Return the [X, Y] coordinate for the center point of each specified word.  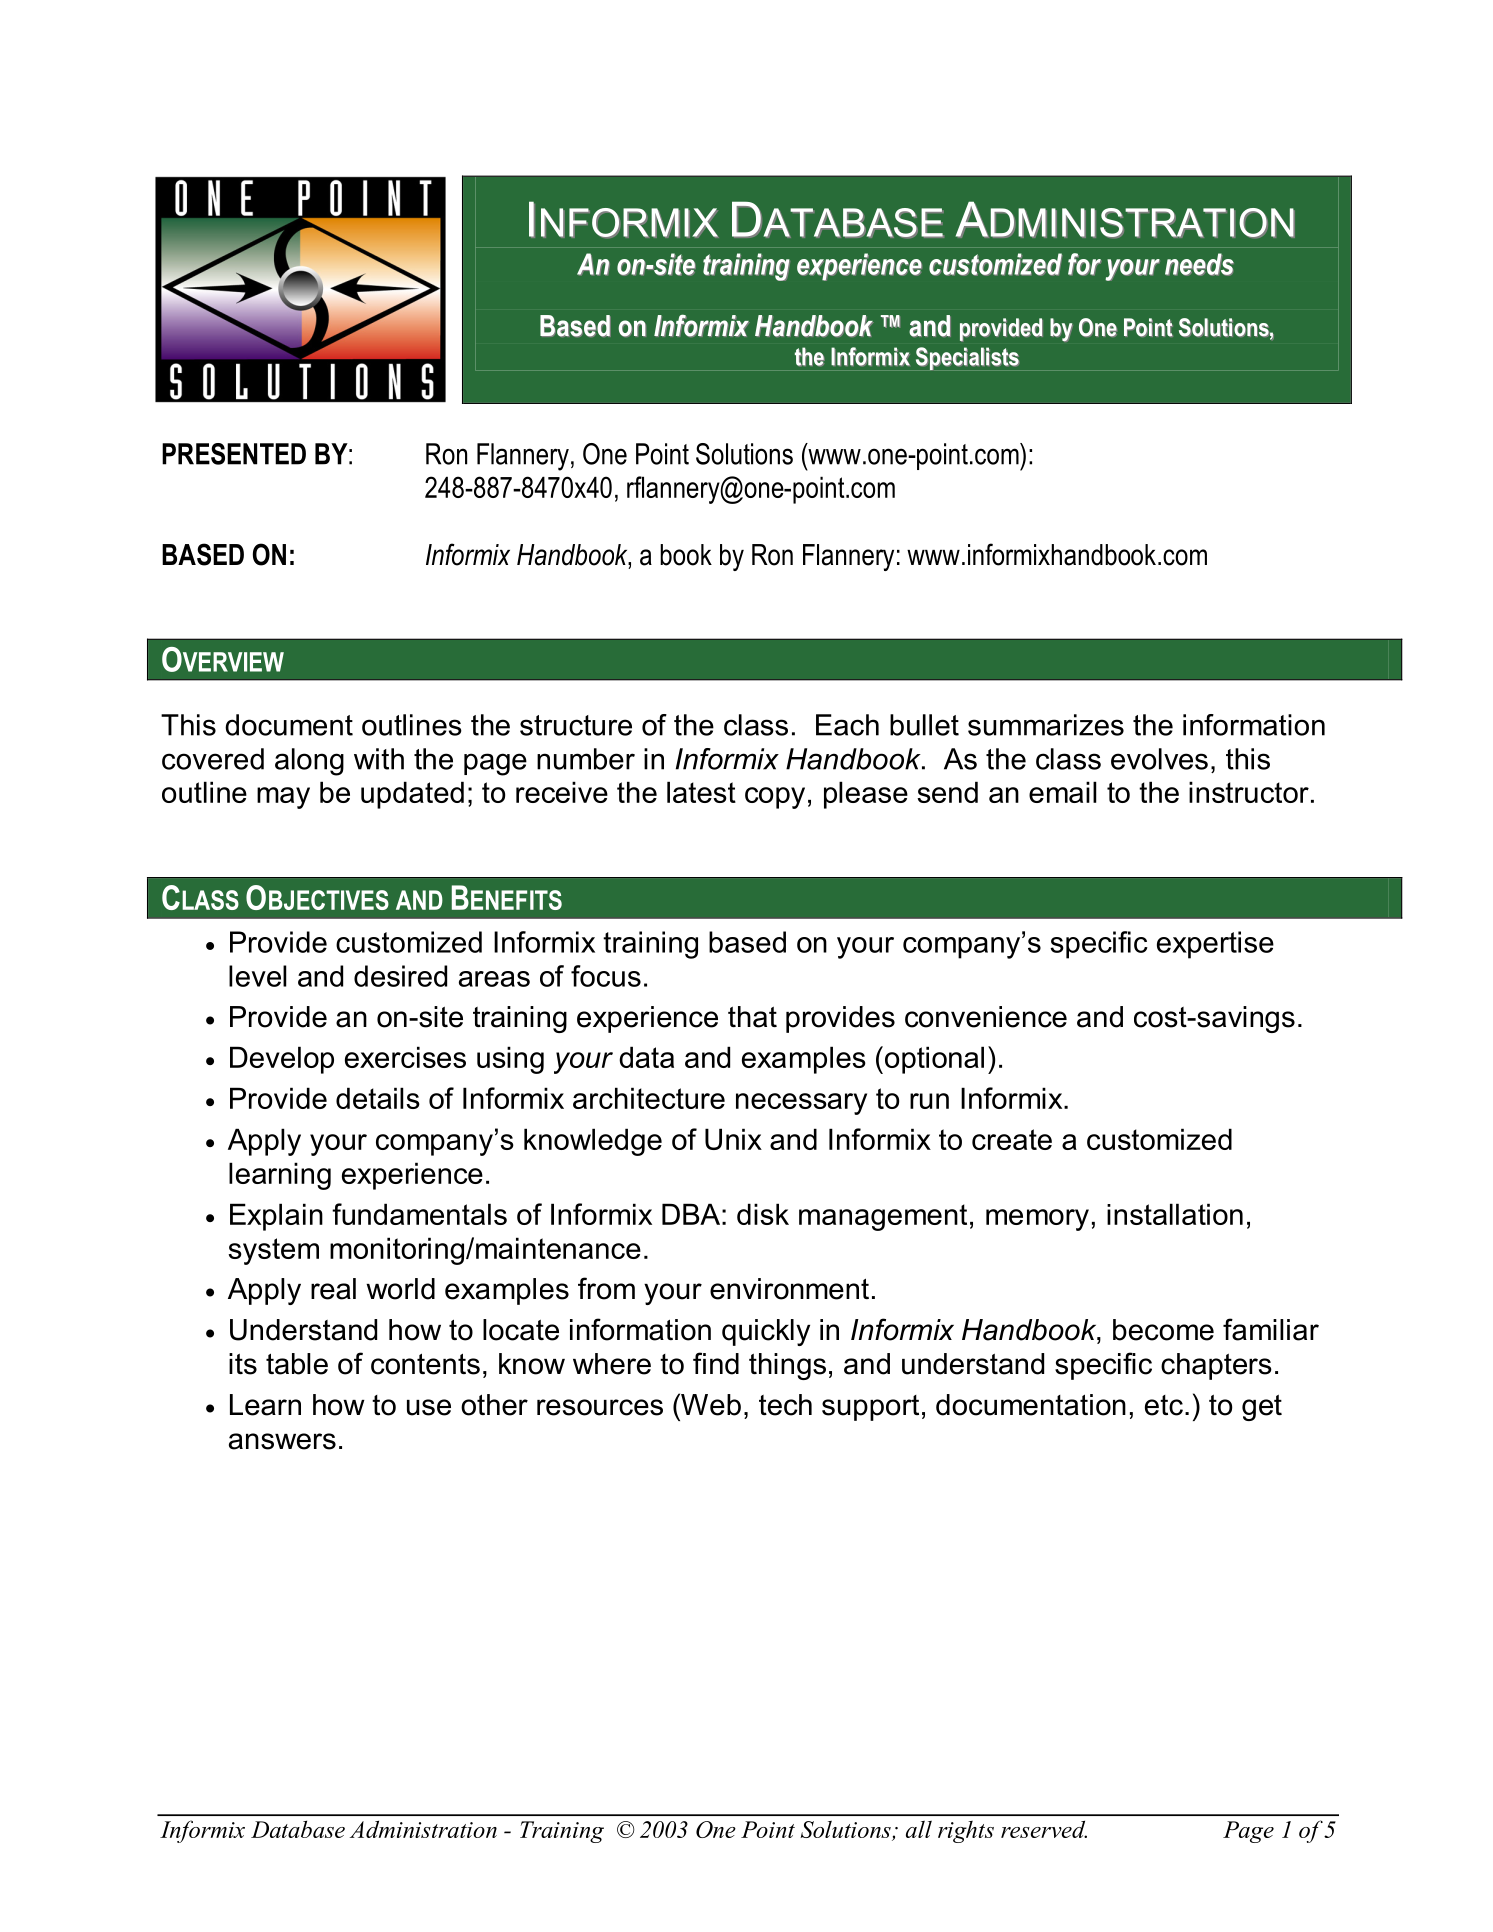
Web [710, 1404]
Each [847, 725]
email [1063, 792]
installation [1175, 1214]
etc [1164, 1405]
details [378, 1098]
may [283, 798]
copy [775, 798]
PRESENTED [234, 454]
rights [966, 1832]
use [429, 1407]
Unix [733, 1139]
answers [282, 1441]
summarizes [1046, 725]
